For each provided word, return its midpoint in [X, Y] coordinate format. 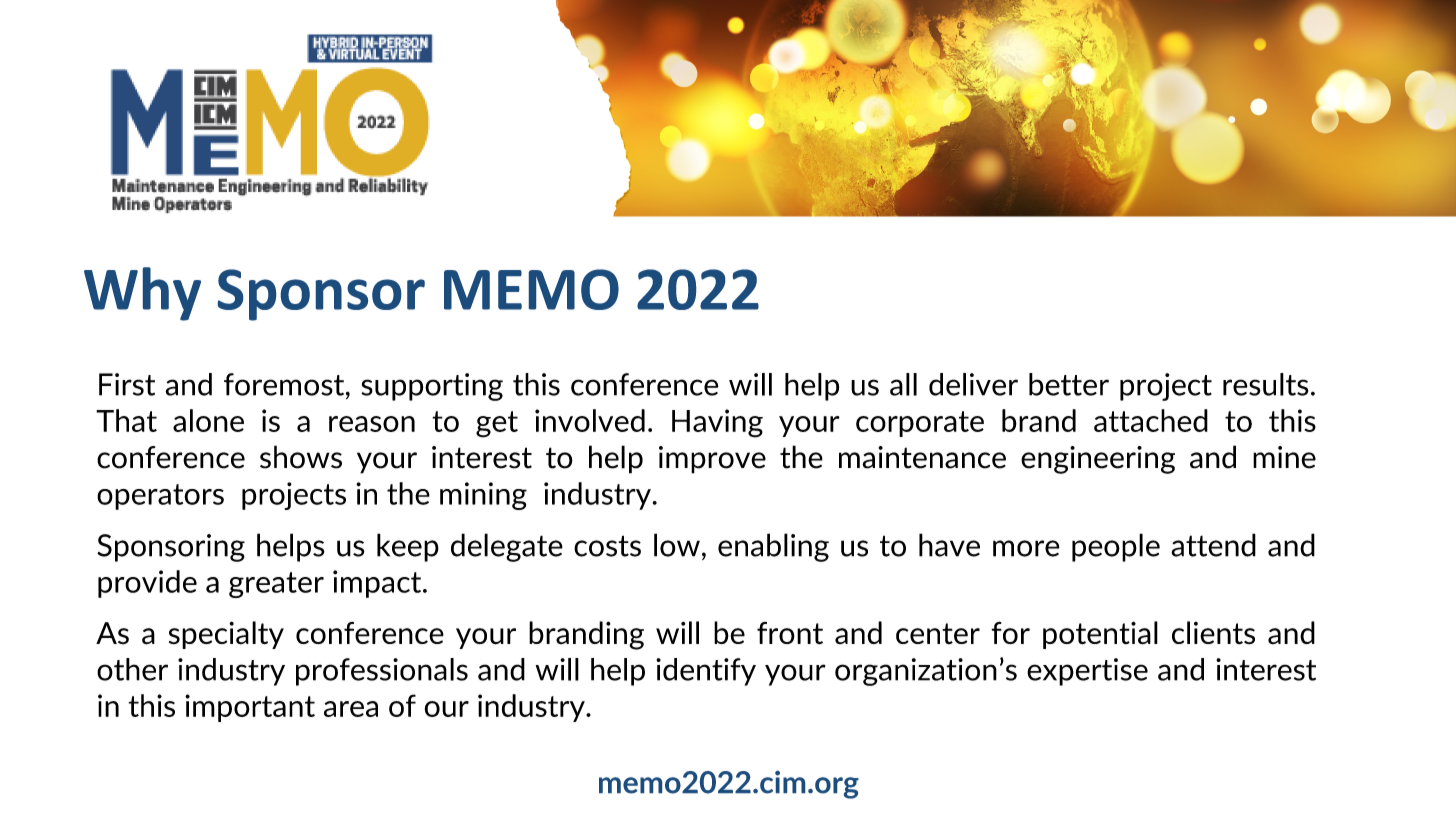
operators [160, 497]
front [790, 633]
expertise [1087, 672]
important [250, 708]
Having [717, 423]
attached [1151, 420]
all [903, 384]
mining [483, 496]
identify [706, 672]
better [1069, 384]
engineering [1098, 460]
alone [208, 420]
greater [276, 585]
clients [1213, 633]
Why [142, 294]
